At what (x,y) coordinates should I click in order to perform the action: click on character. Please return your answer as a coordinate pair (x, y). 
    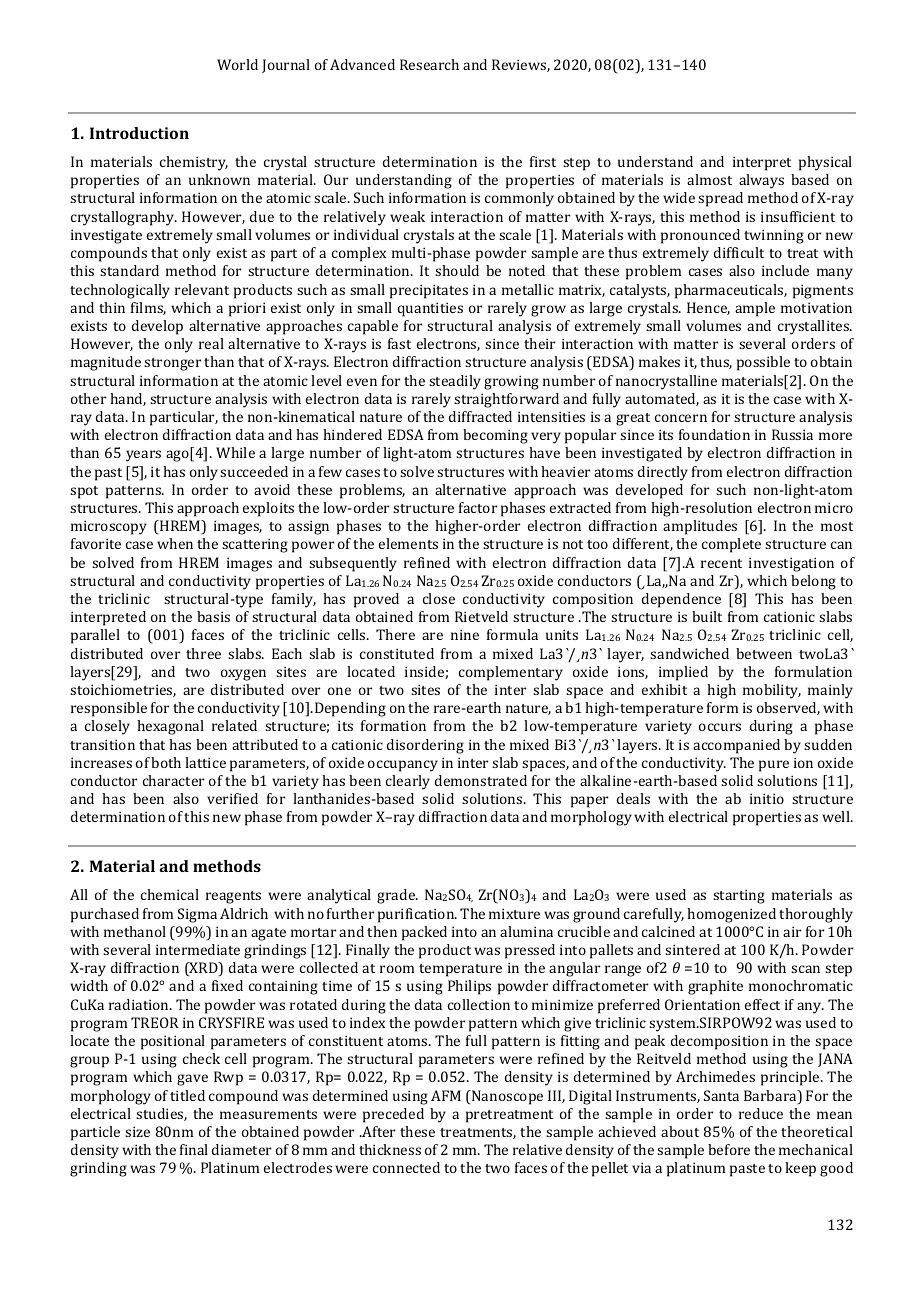
    Looking at the image, I should click on (173, 780).
